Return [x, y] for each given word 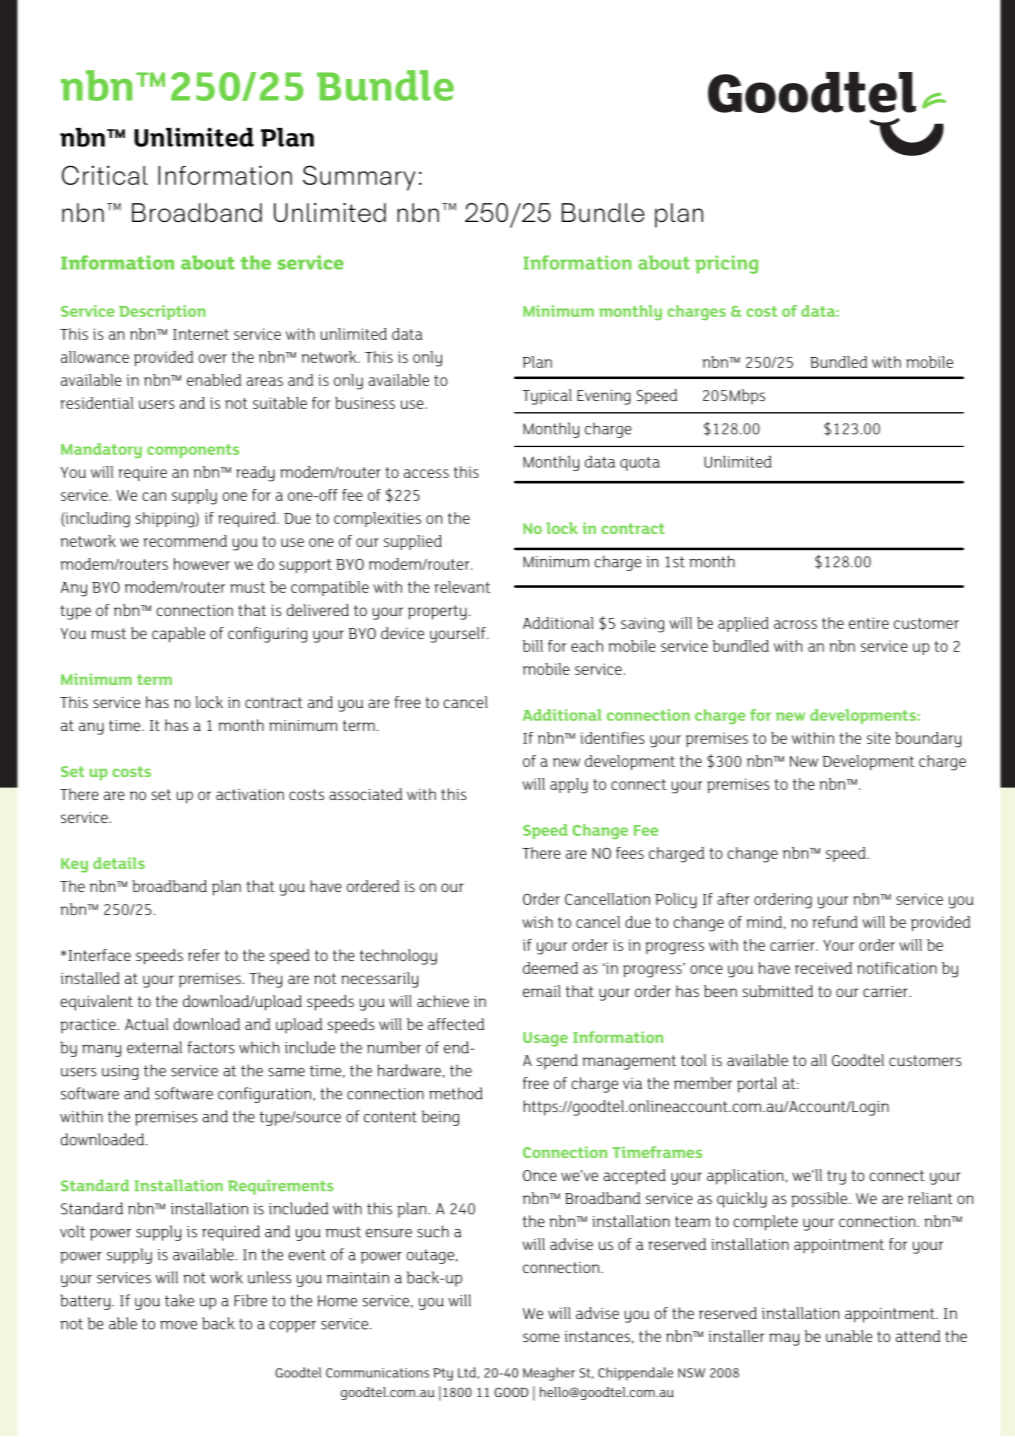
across [795, 624]
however [202, 564]
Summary [359, 178]
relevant [462, 587]
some [541, 1337]
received [823, 968]
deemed [550, 968]
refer [204, 955]
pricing [726, 264]
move [178, 1325]
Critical [105, 175]
